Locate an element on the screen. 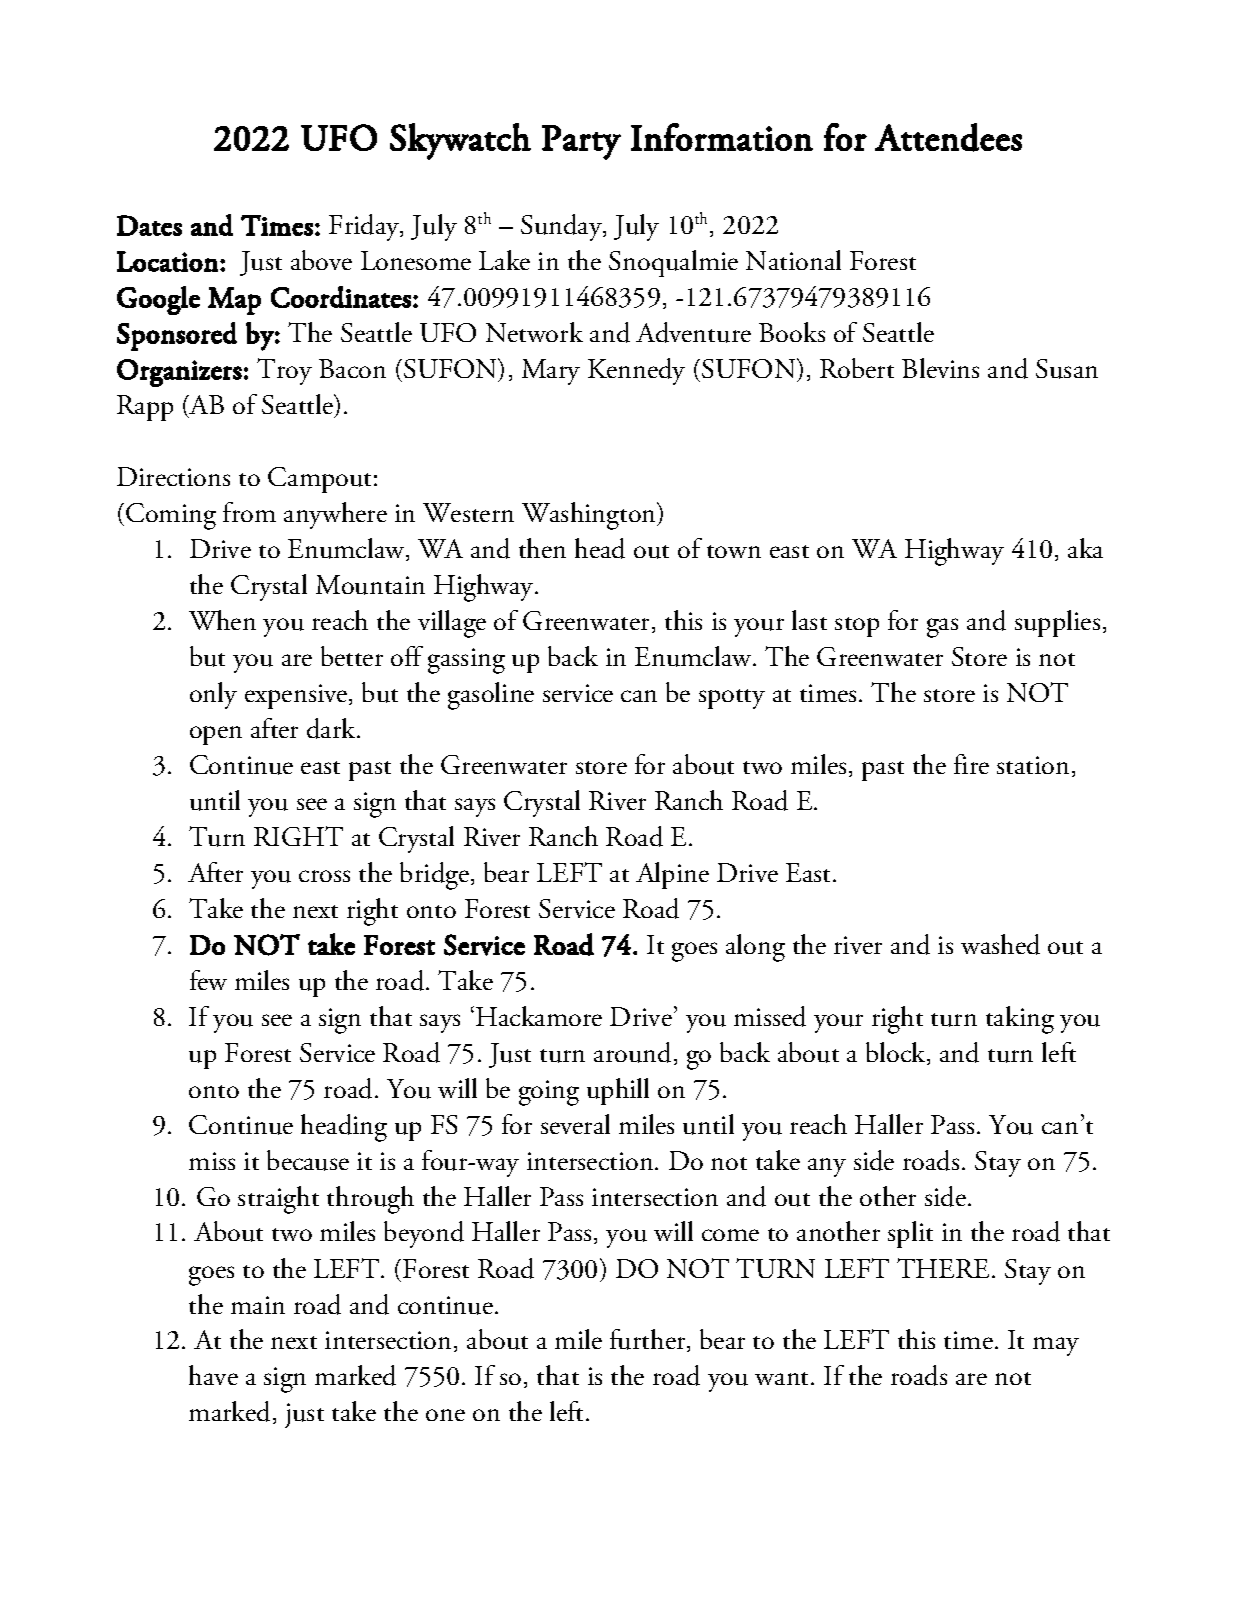  Party is located at coordinates (581, 142).
